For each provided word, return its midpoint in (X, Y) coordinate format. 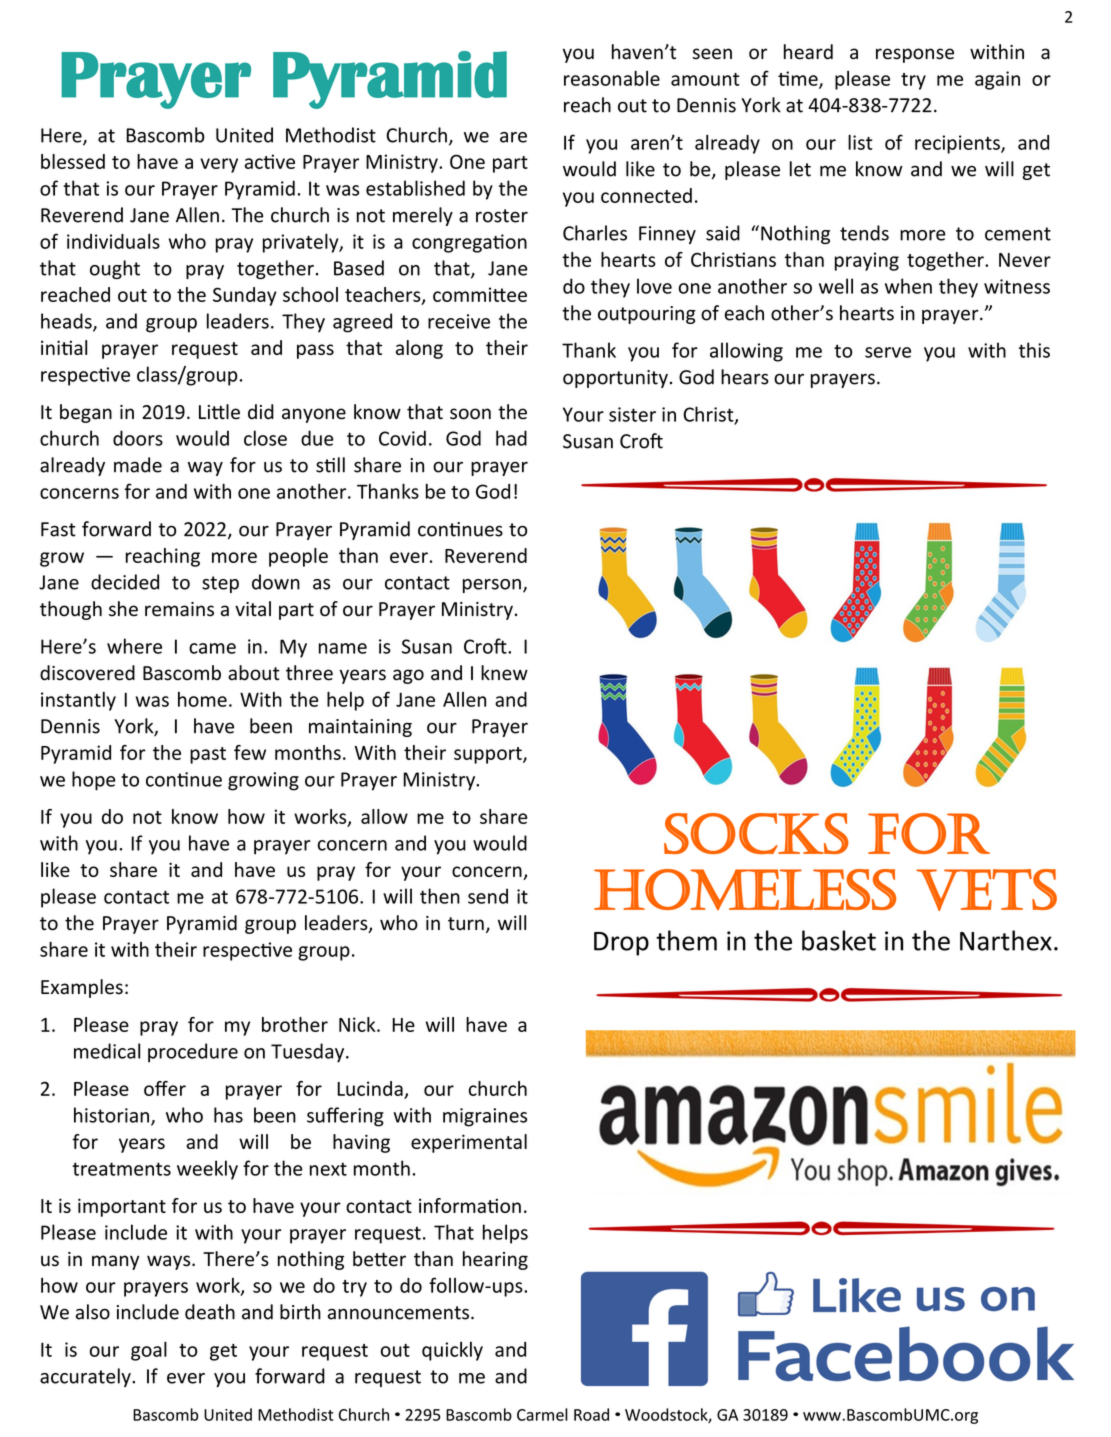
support (489, 755)
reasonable (612, 78)
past (208, 755)
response (915, 55)
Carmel (542, 1414)
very (219, 165)
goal (149, 1351)
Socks (756, 833)
